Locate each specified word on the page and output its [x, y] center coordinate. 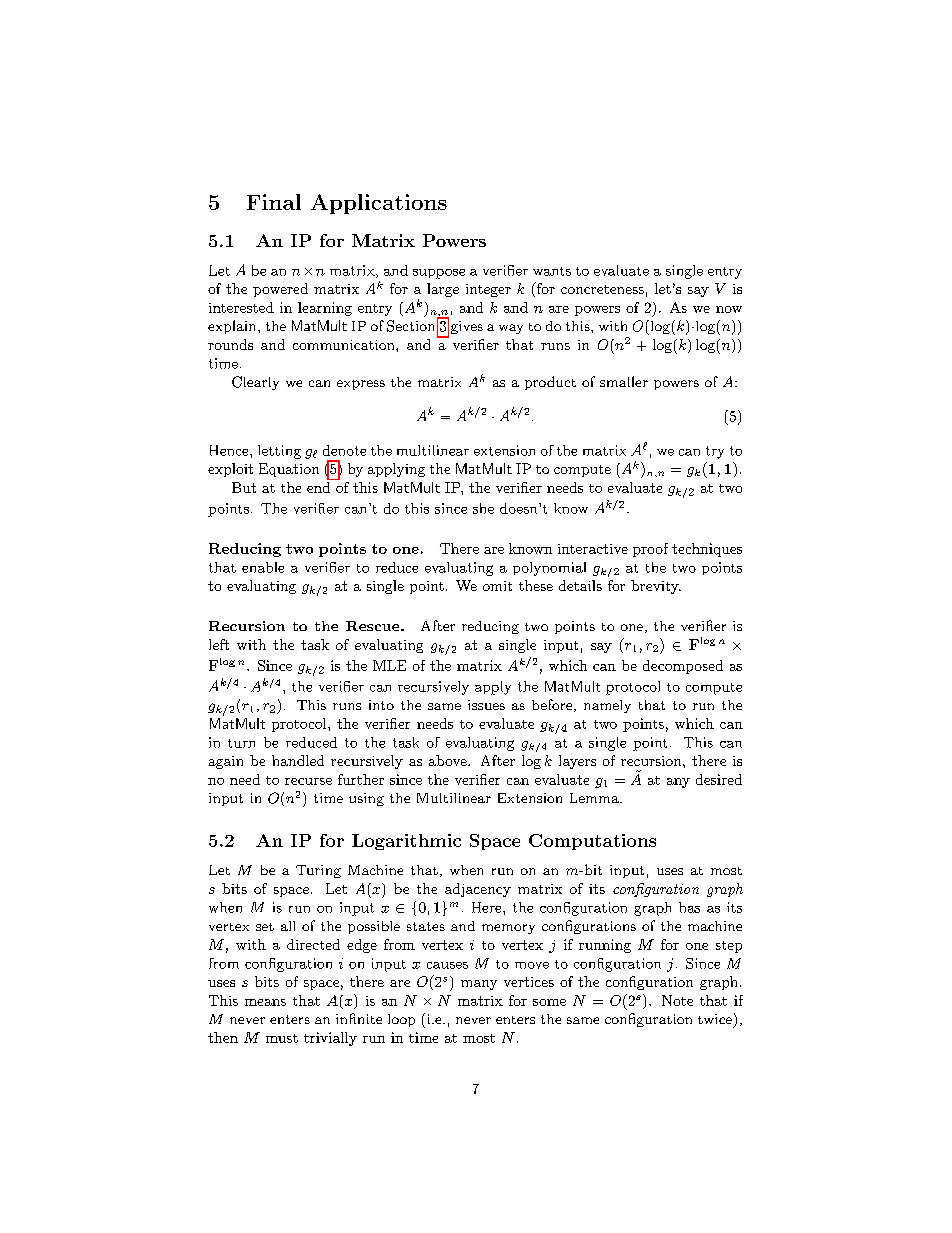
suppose [439, 274]
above [449, 760]
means [265, 1002]
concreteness [602, 289]
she [483, 508]
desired [719, 779]
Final [274, 202]
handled [298, 760]
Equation [289, 470]
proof [650, 550]
